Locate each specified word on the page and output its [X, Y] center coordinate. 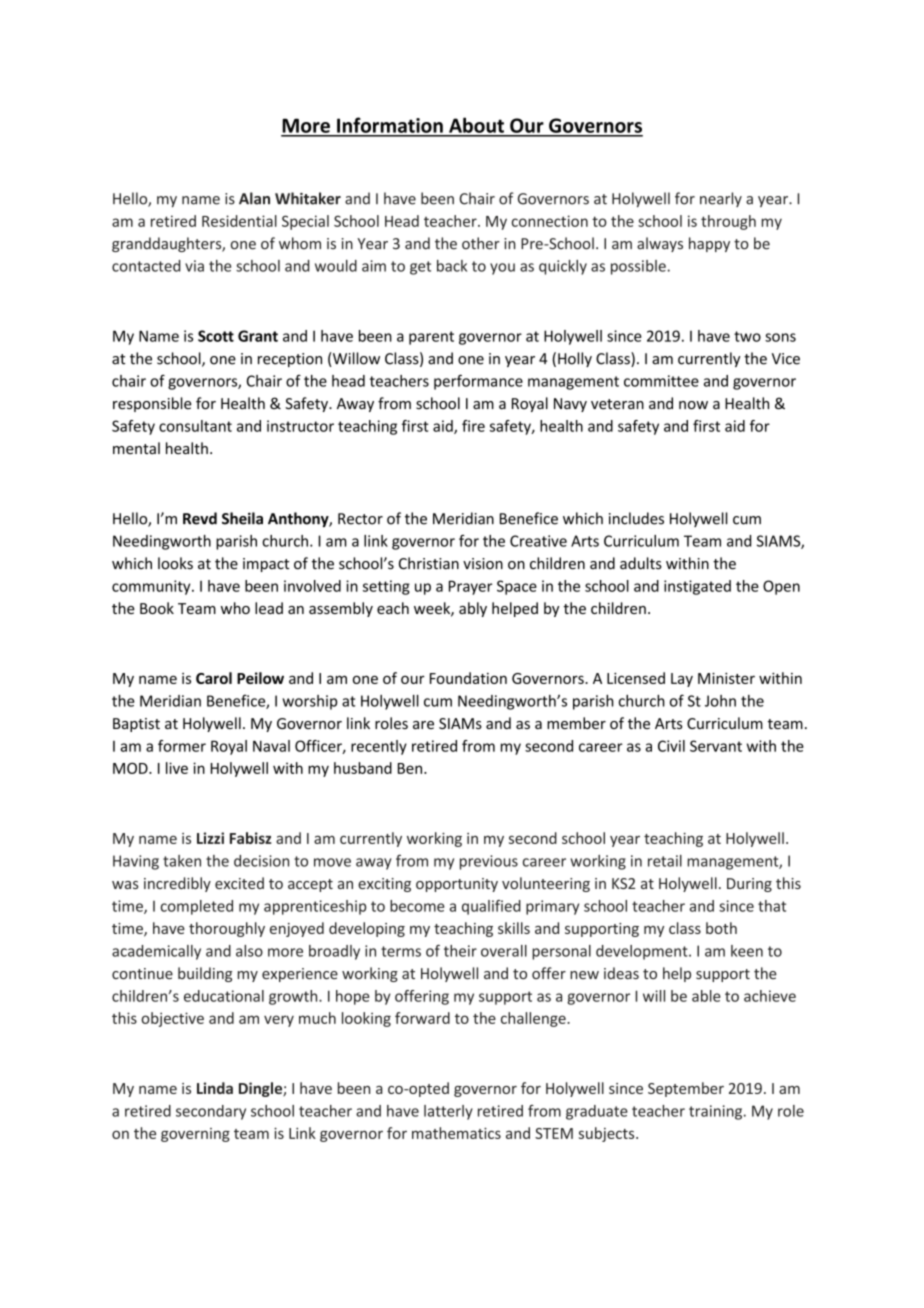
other [481, 243]
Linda [215, 1088]
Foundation [468, 678]
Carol [214, 678]
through [728, 222]
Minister [726, 678]
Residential [239, 221]
